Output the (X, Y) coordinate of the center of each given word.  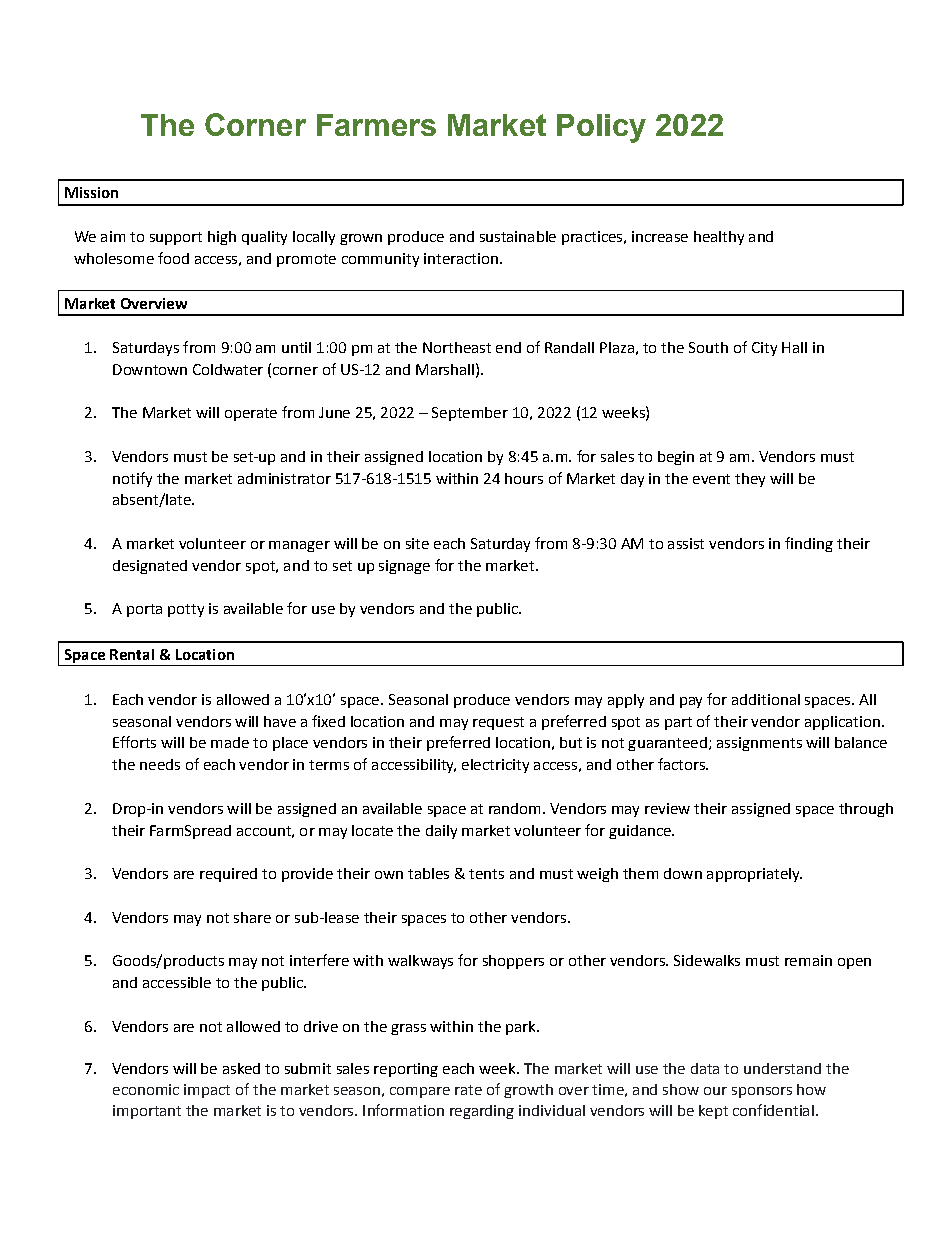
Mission (91, 192)
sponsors (762, 1092)
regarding (482, 1112)
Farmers (376, 125)
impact (207, 1091)
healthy (719, 238)
